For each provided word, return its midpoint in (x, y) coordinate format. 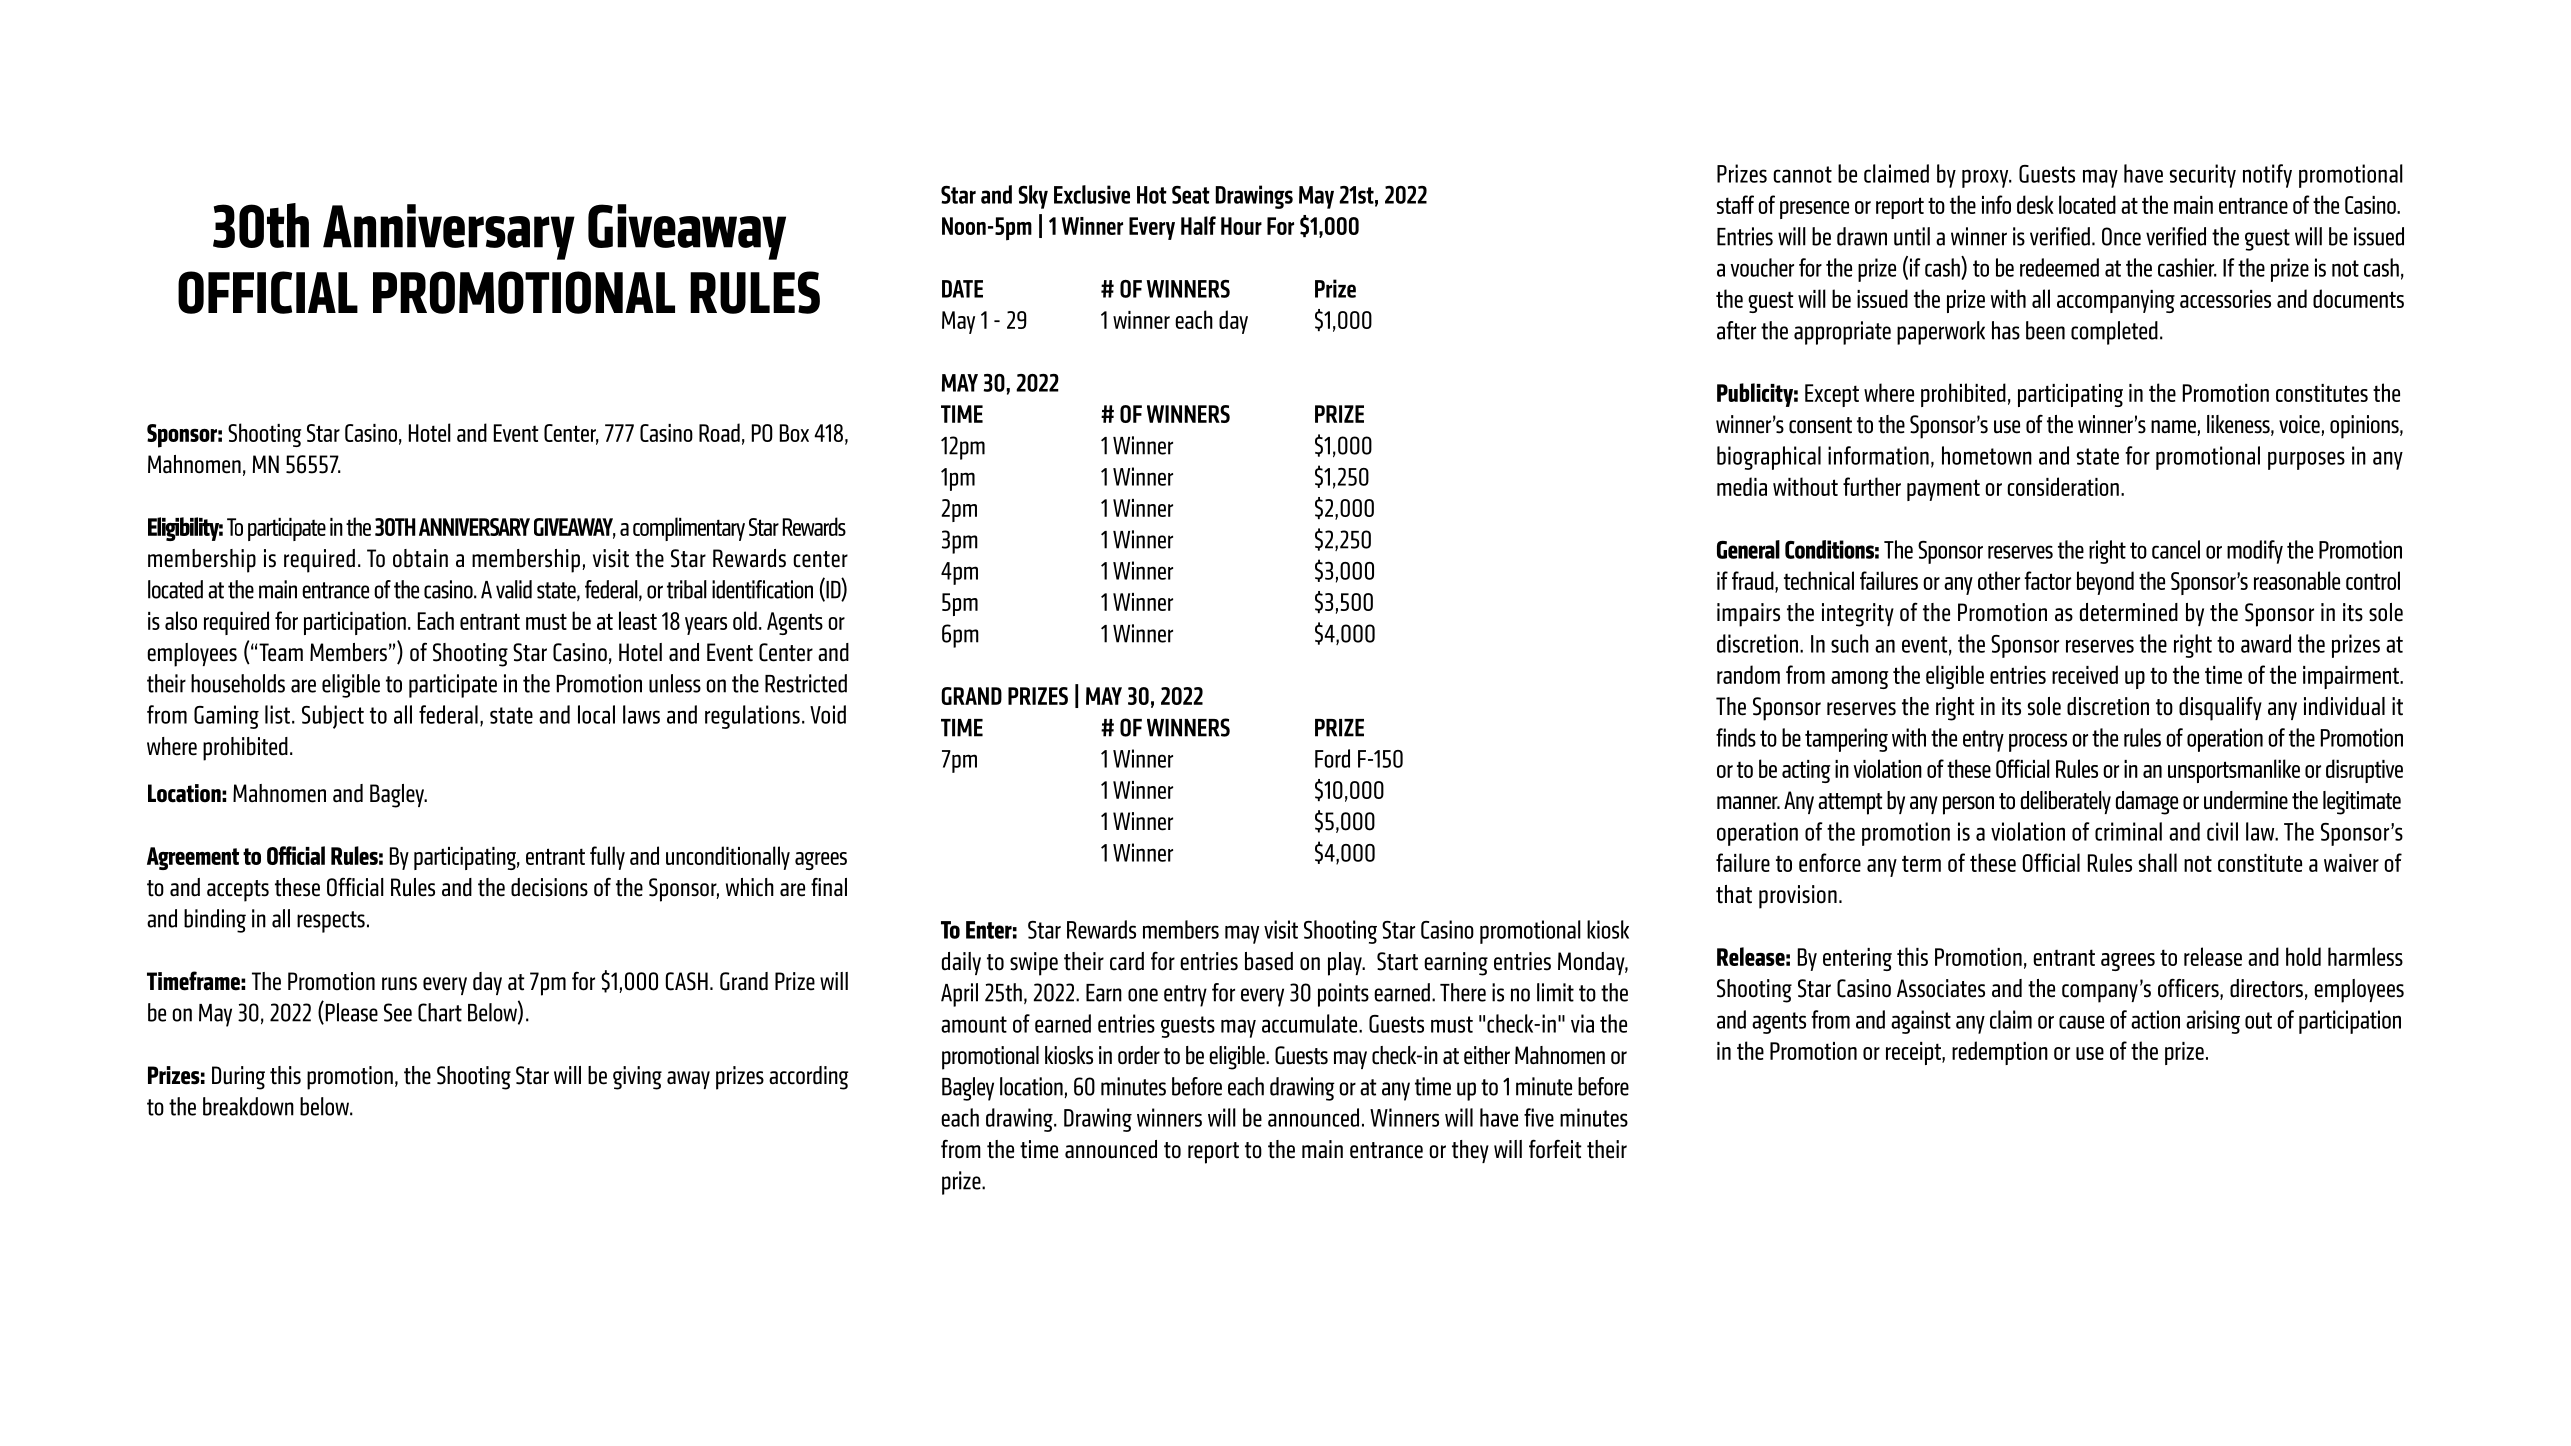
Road (719, 432)
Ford (1332, 758)
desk (2035, 204)
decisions (549, 887)
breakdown (248, 1106)
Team (281, 652)
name (2174, 428)
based (1269, 961)
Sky (1033, 197)
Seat (1191, 195)
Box (794, 433)
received (2085, 674)
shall (2158, 862)
